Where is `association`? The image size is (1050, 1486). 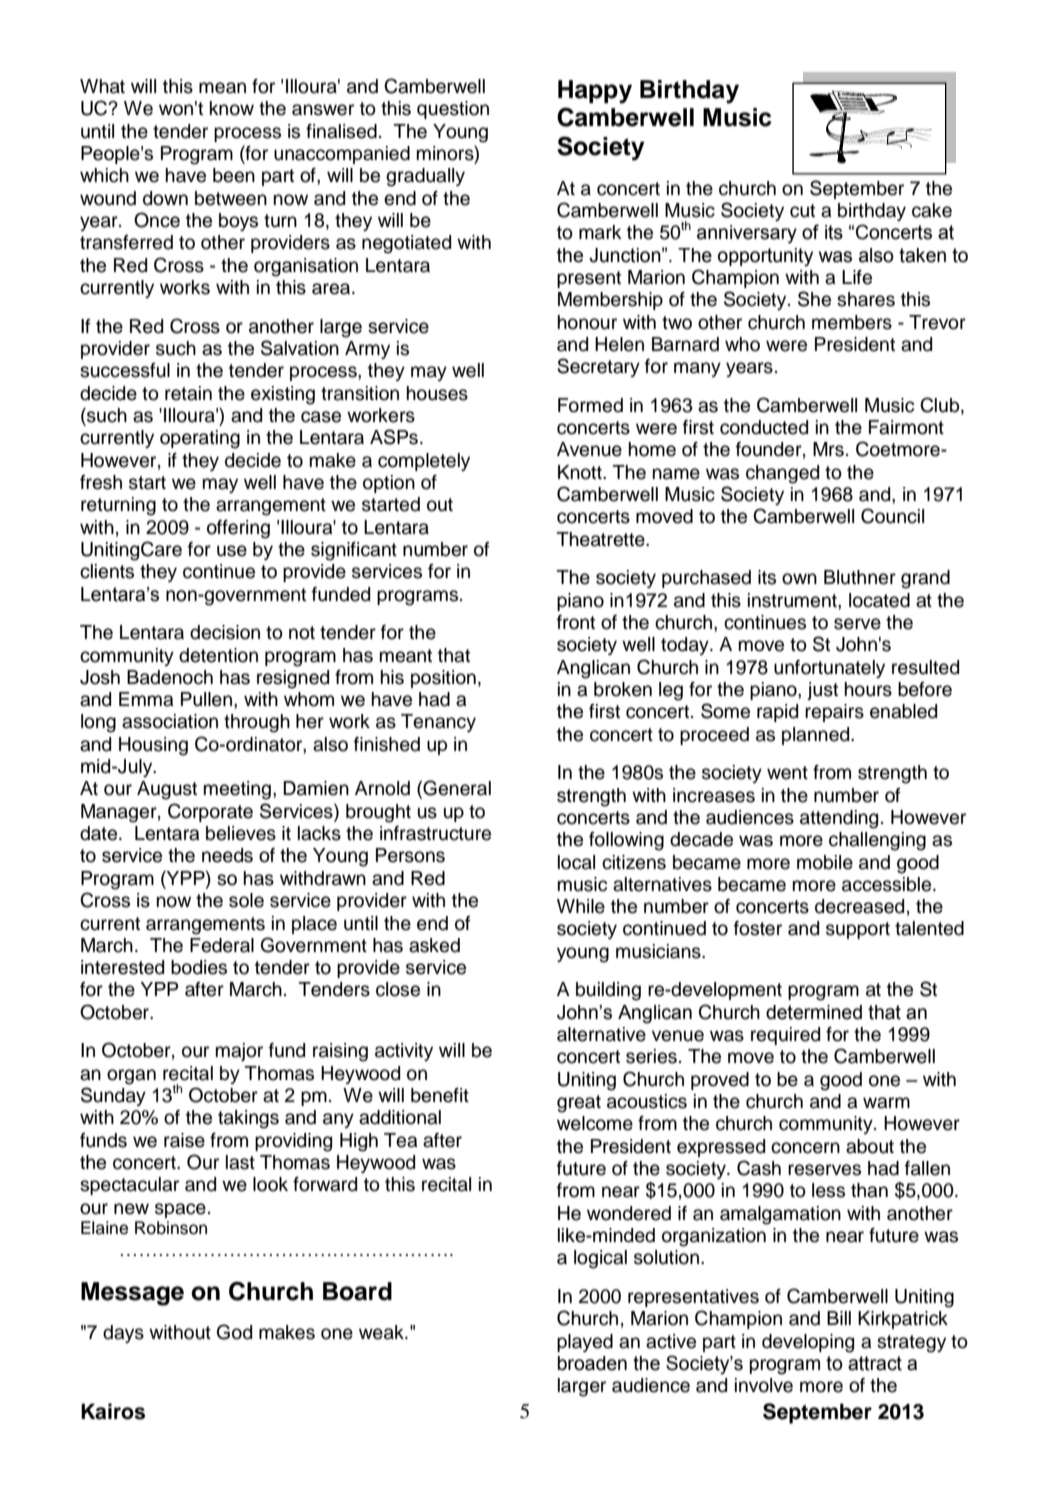 association is located at coordinates (170, 721).
